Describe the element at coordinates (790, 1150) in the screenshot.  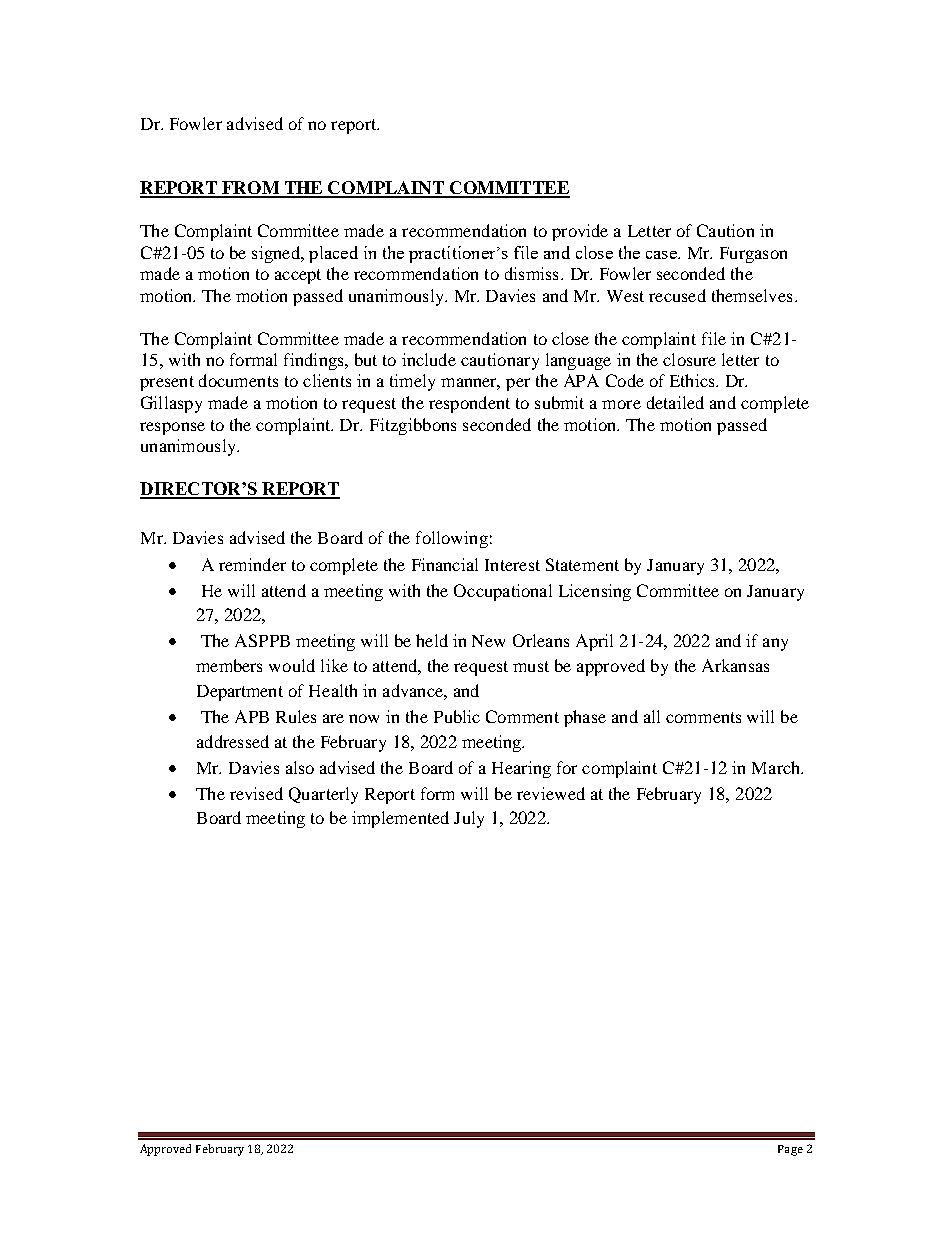
I see `Page` at that location.
